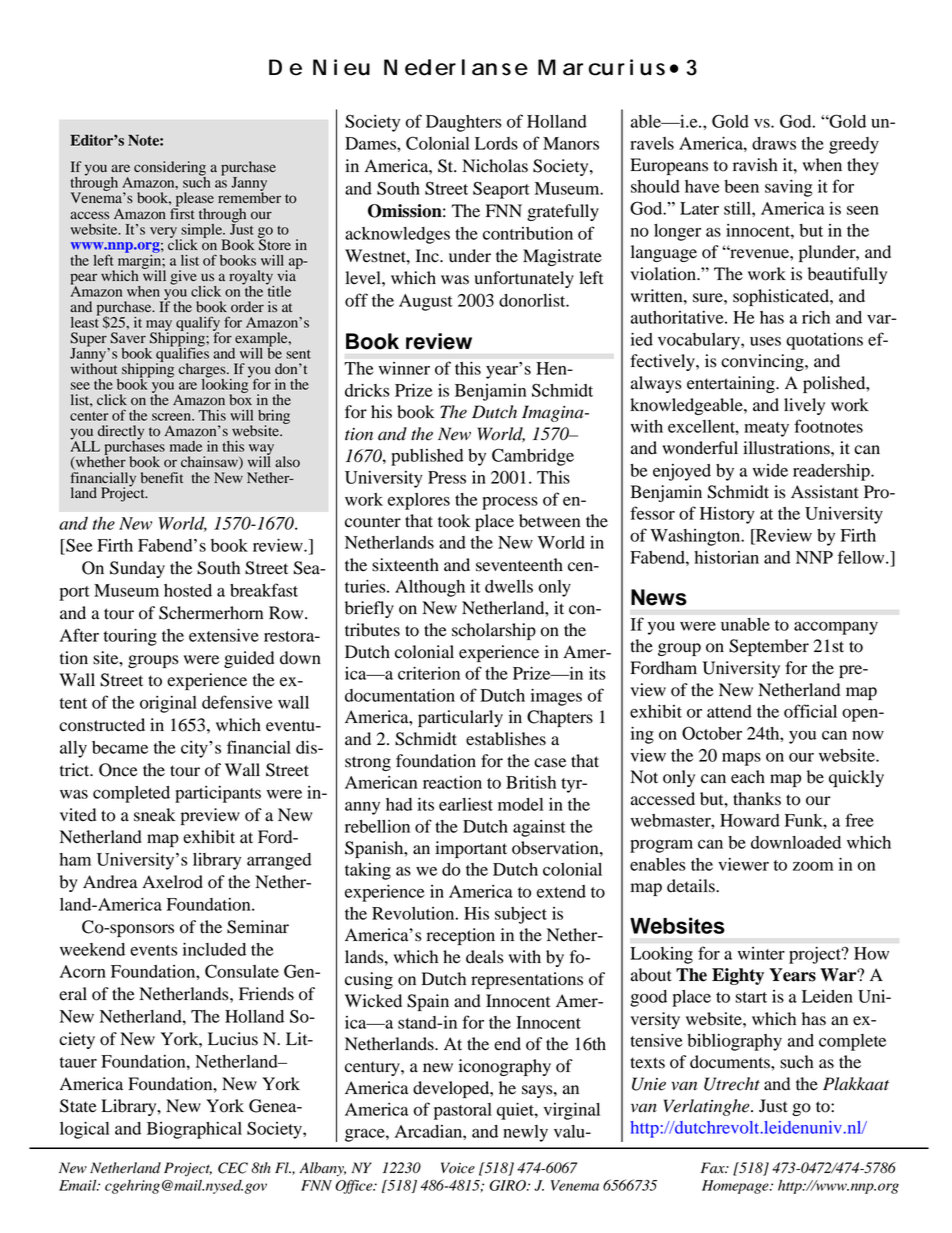 The width and height of the page is (952, 1233). What do you see at coordinates (168, 704) in the page?
I see `original` at bounding box center [168, 704].
